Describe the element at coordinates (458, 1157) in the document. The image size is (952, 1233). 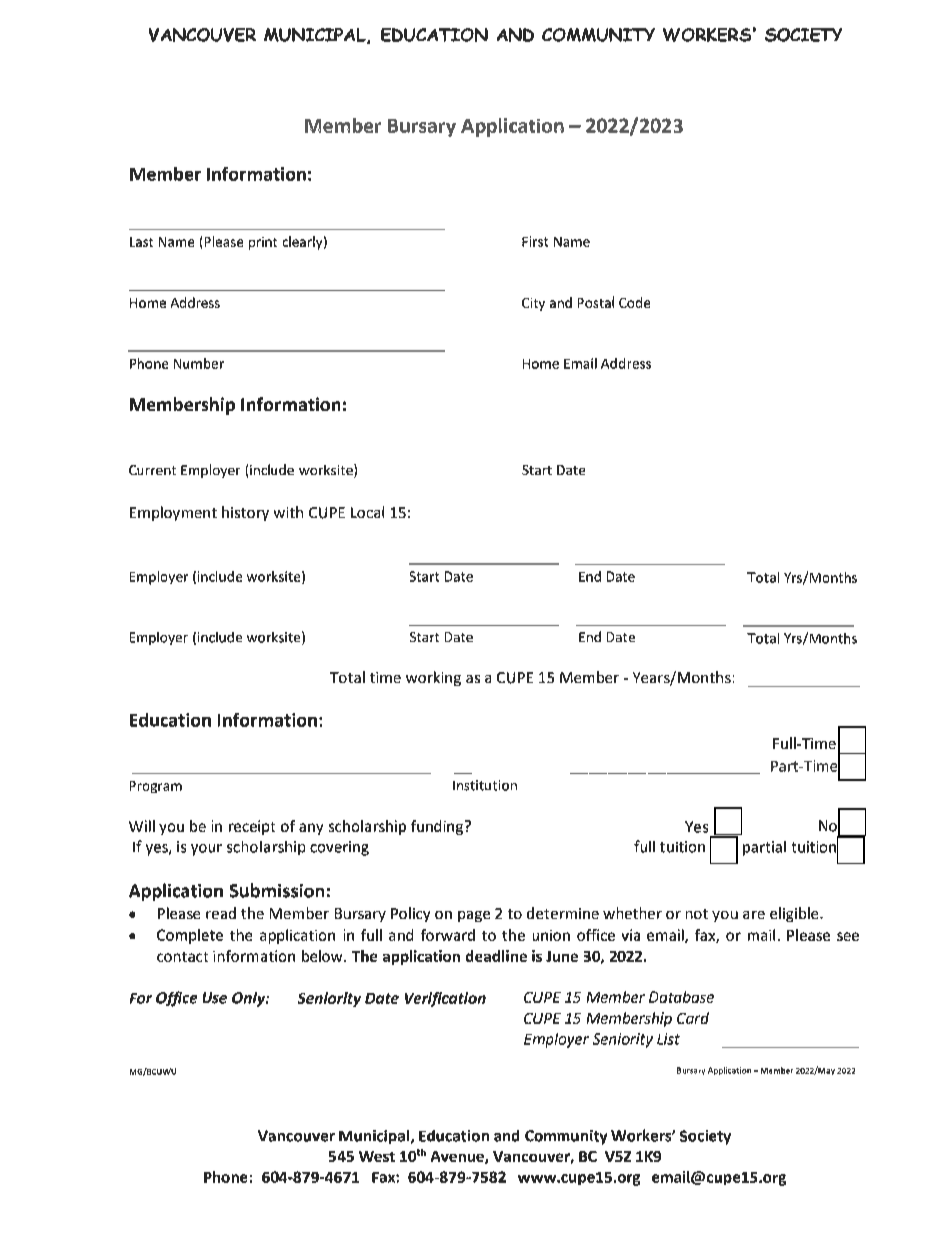
I see `Avenue` at that location.
